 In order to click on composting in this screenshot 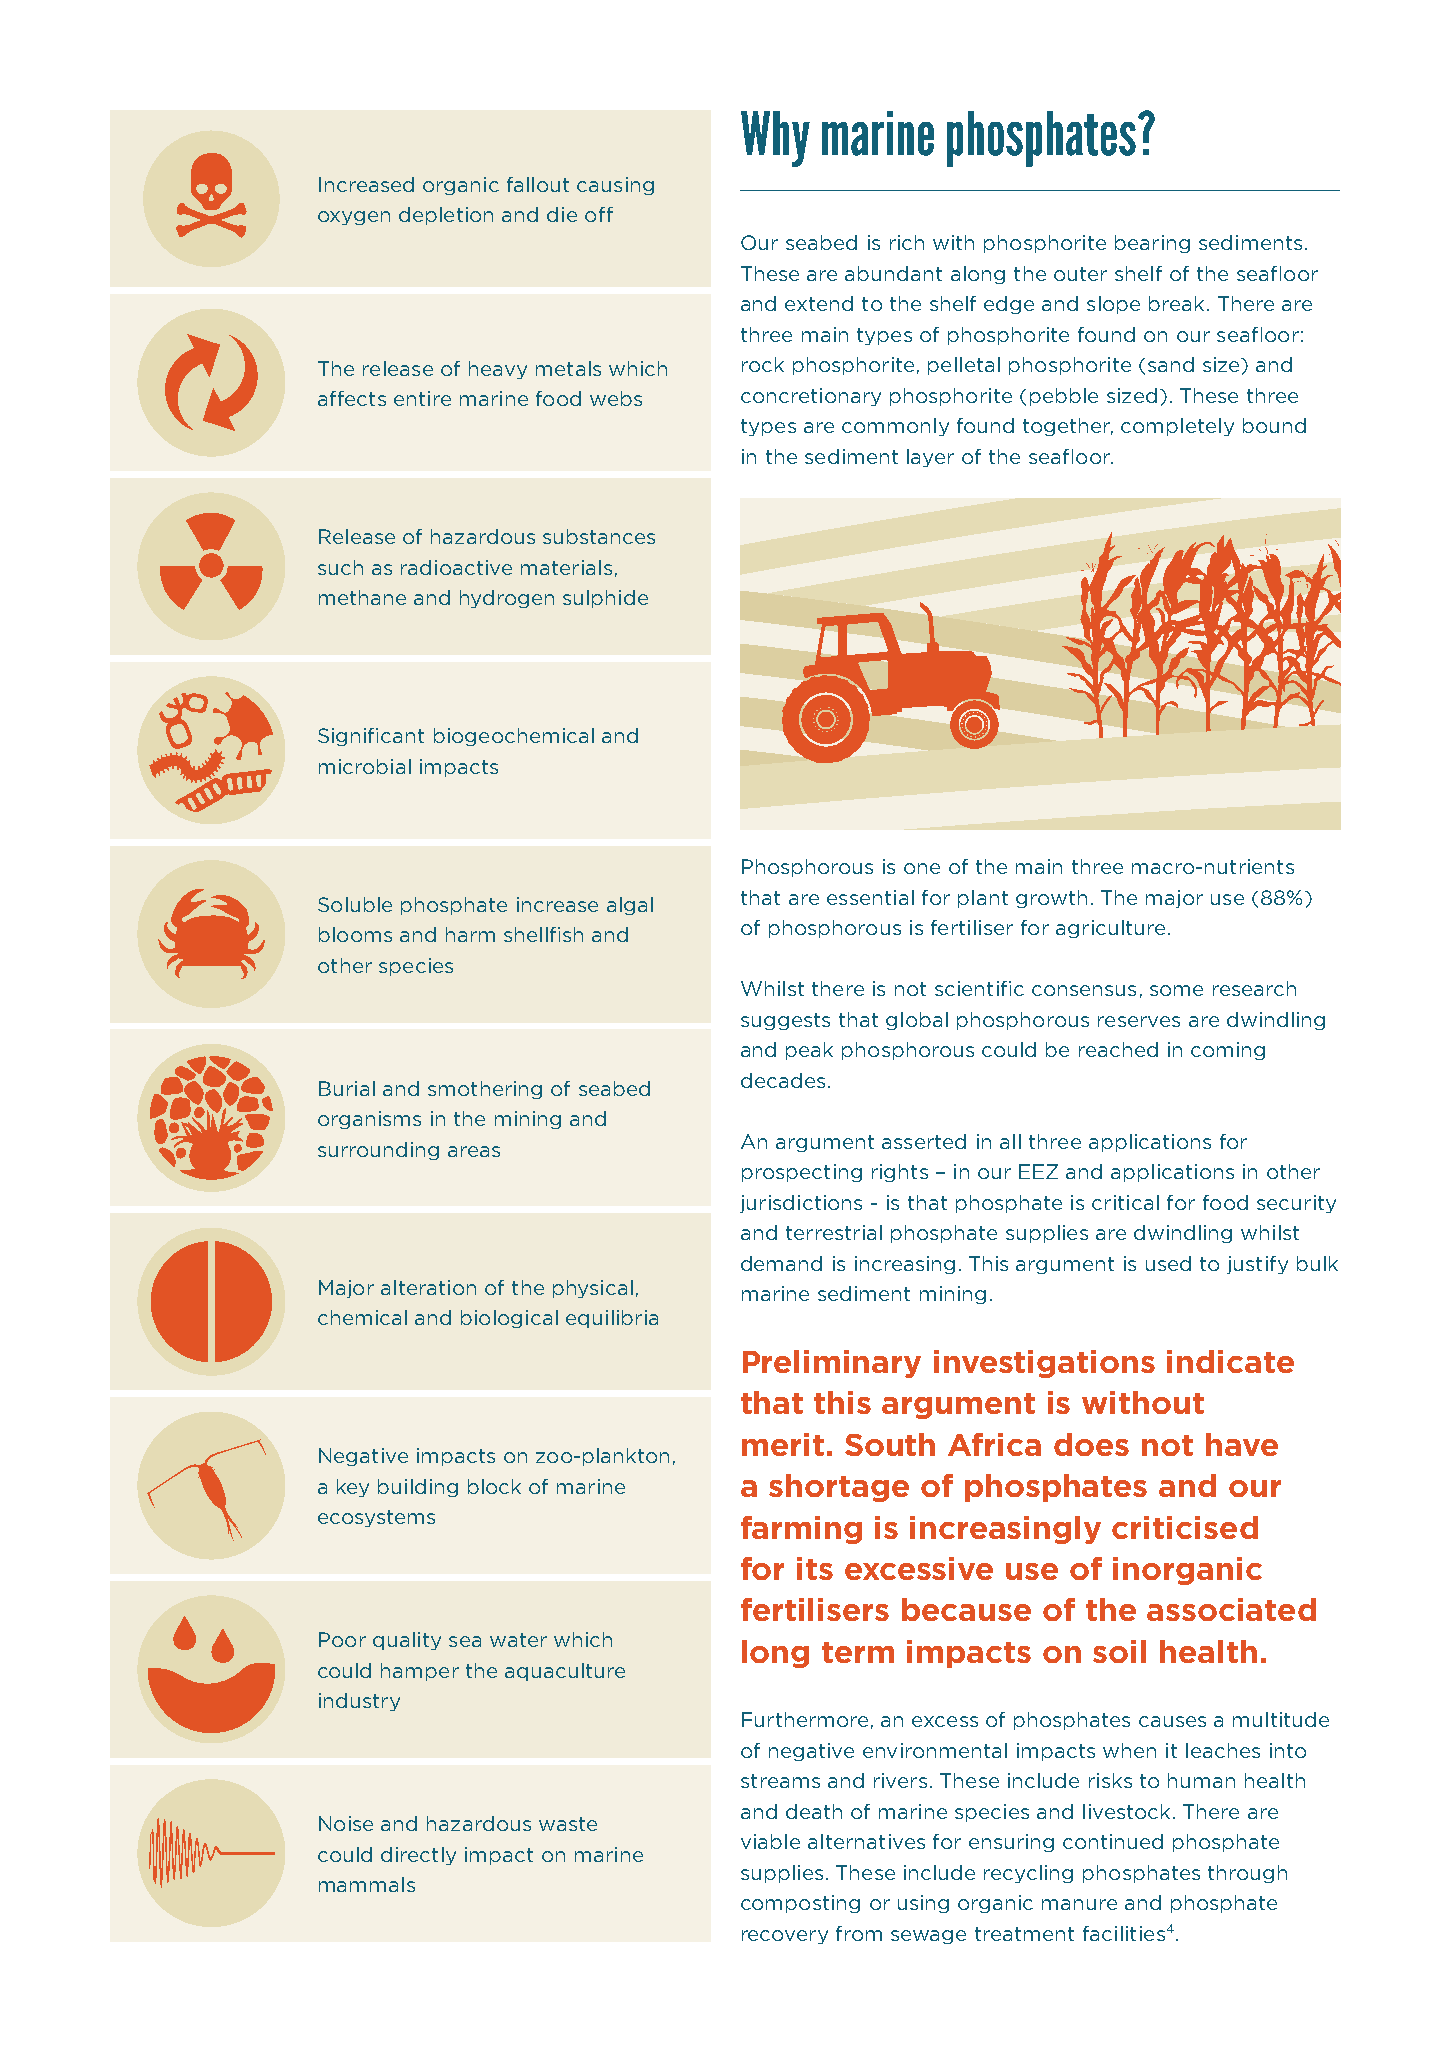, I will do `click(800, 1904)`.
